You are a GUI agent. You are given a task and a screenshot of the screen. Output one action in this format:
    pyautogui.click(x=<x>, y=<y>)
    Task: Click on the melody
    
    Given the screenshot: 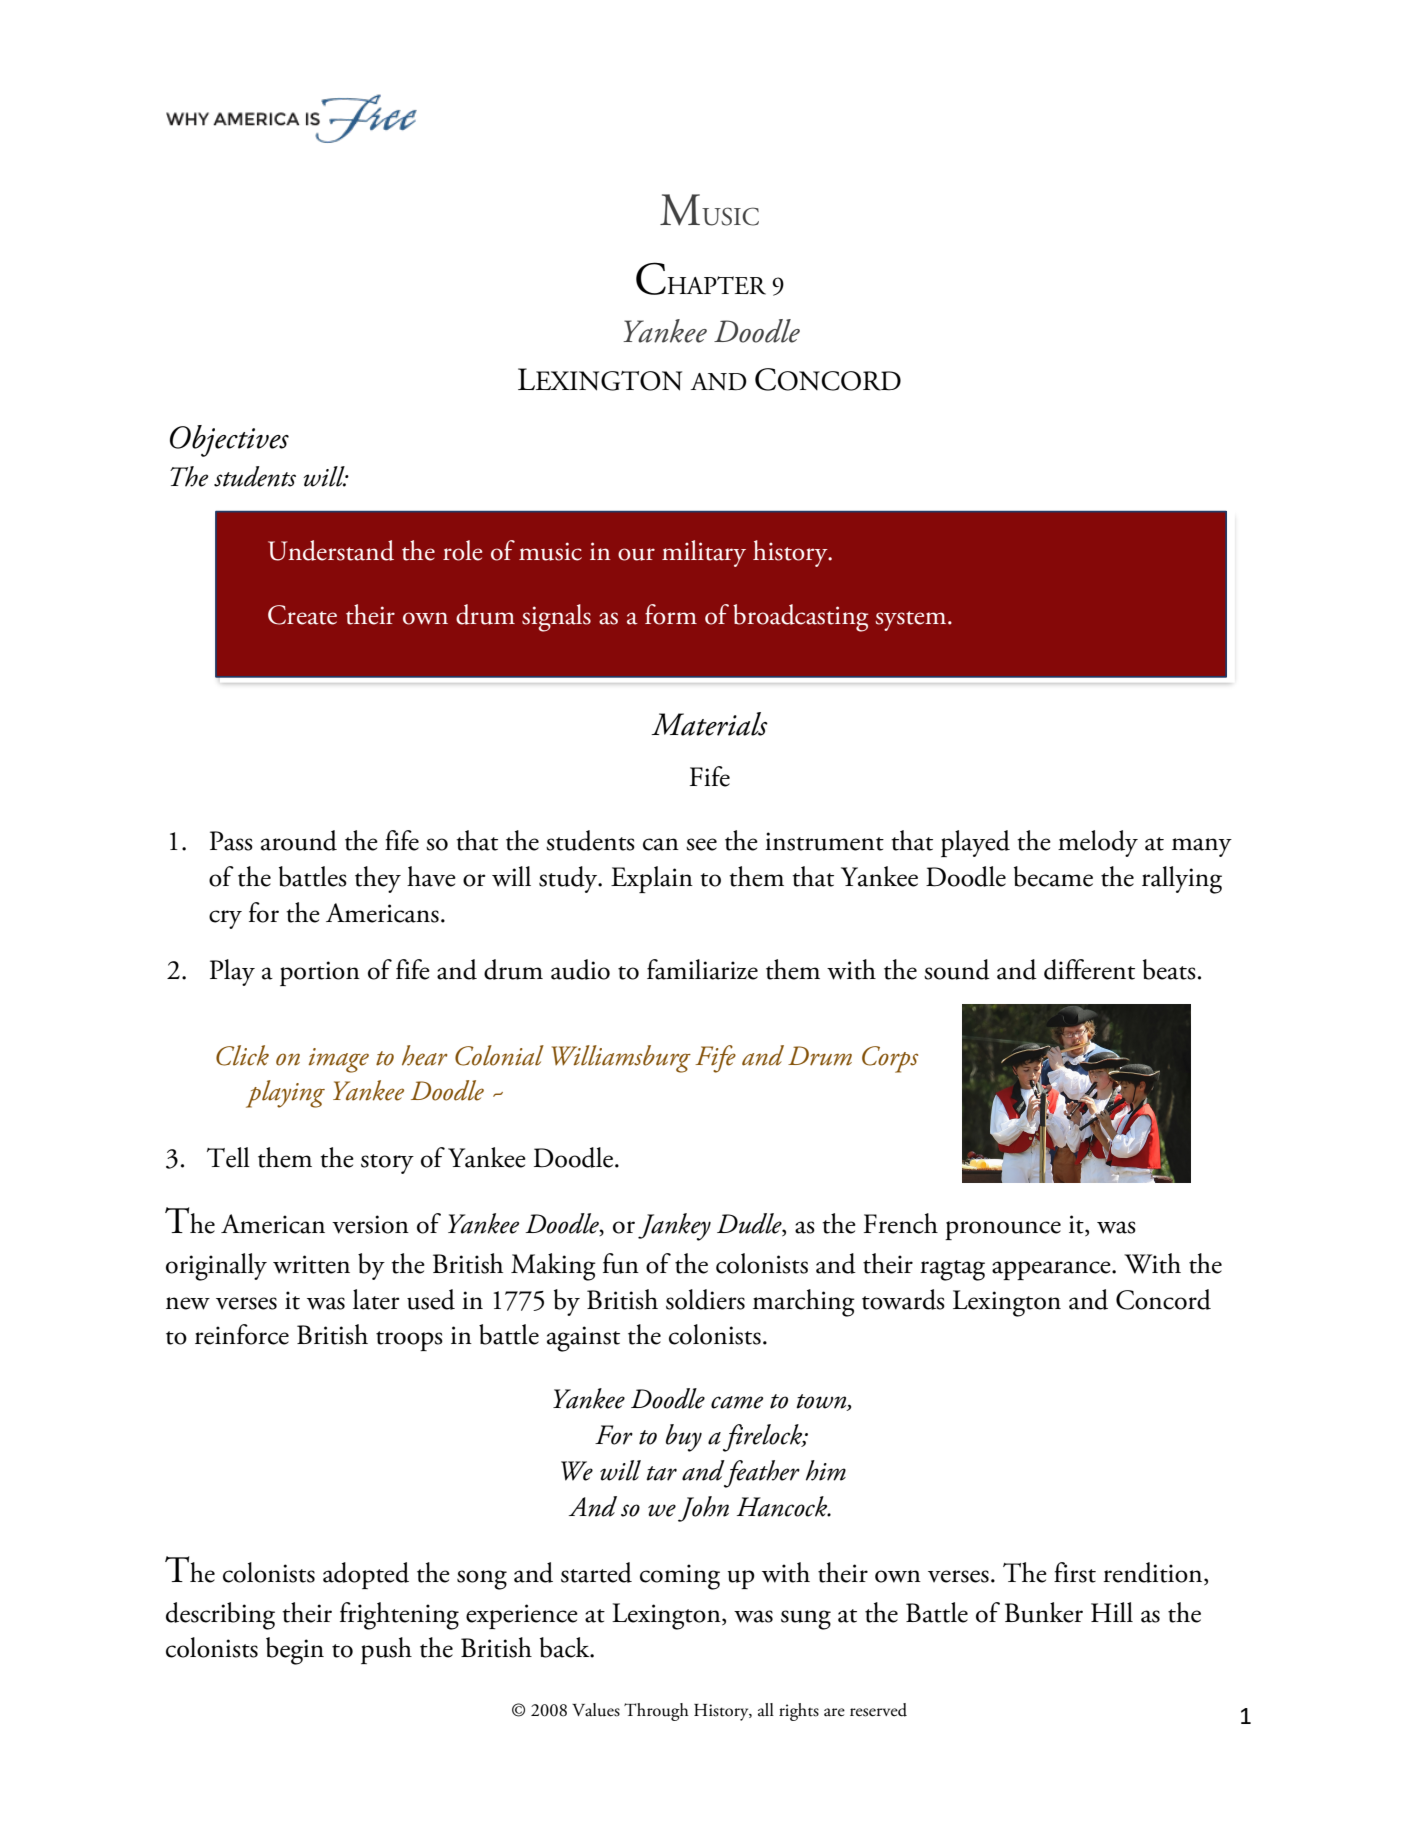 What is the action you would take?
    pyautogui.click(x=1098, y=843)
